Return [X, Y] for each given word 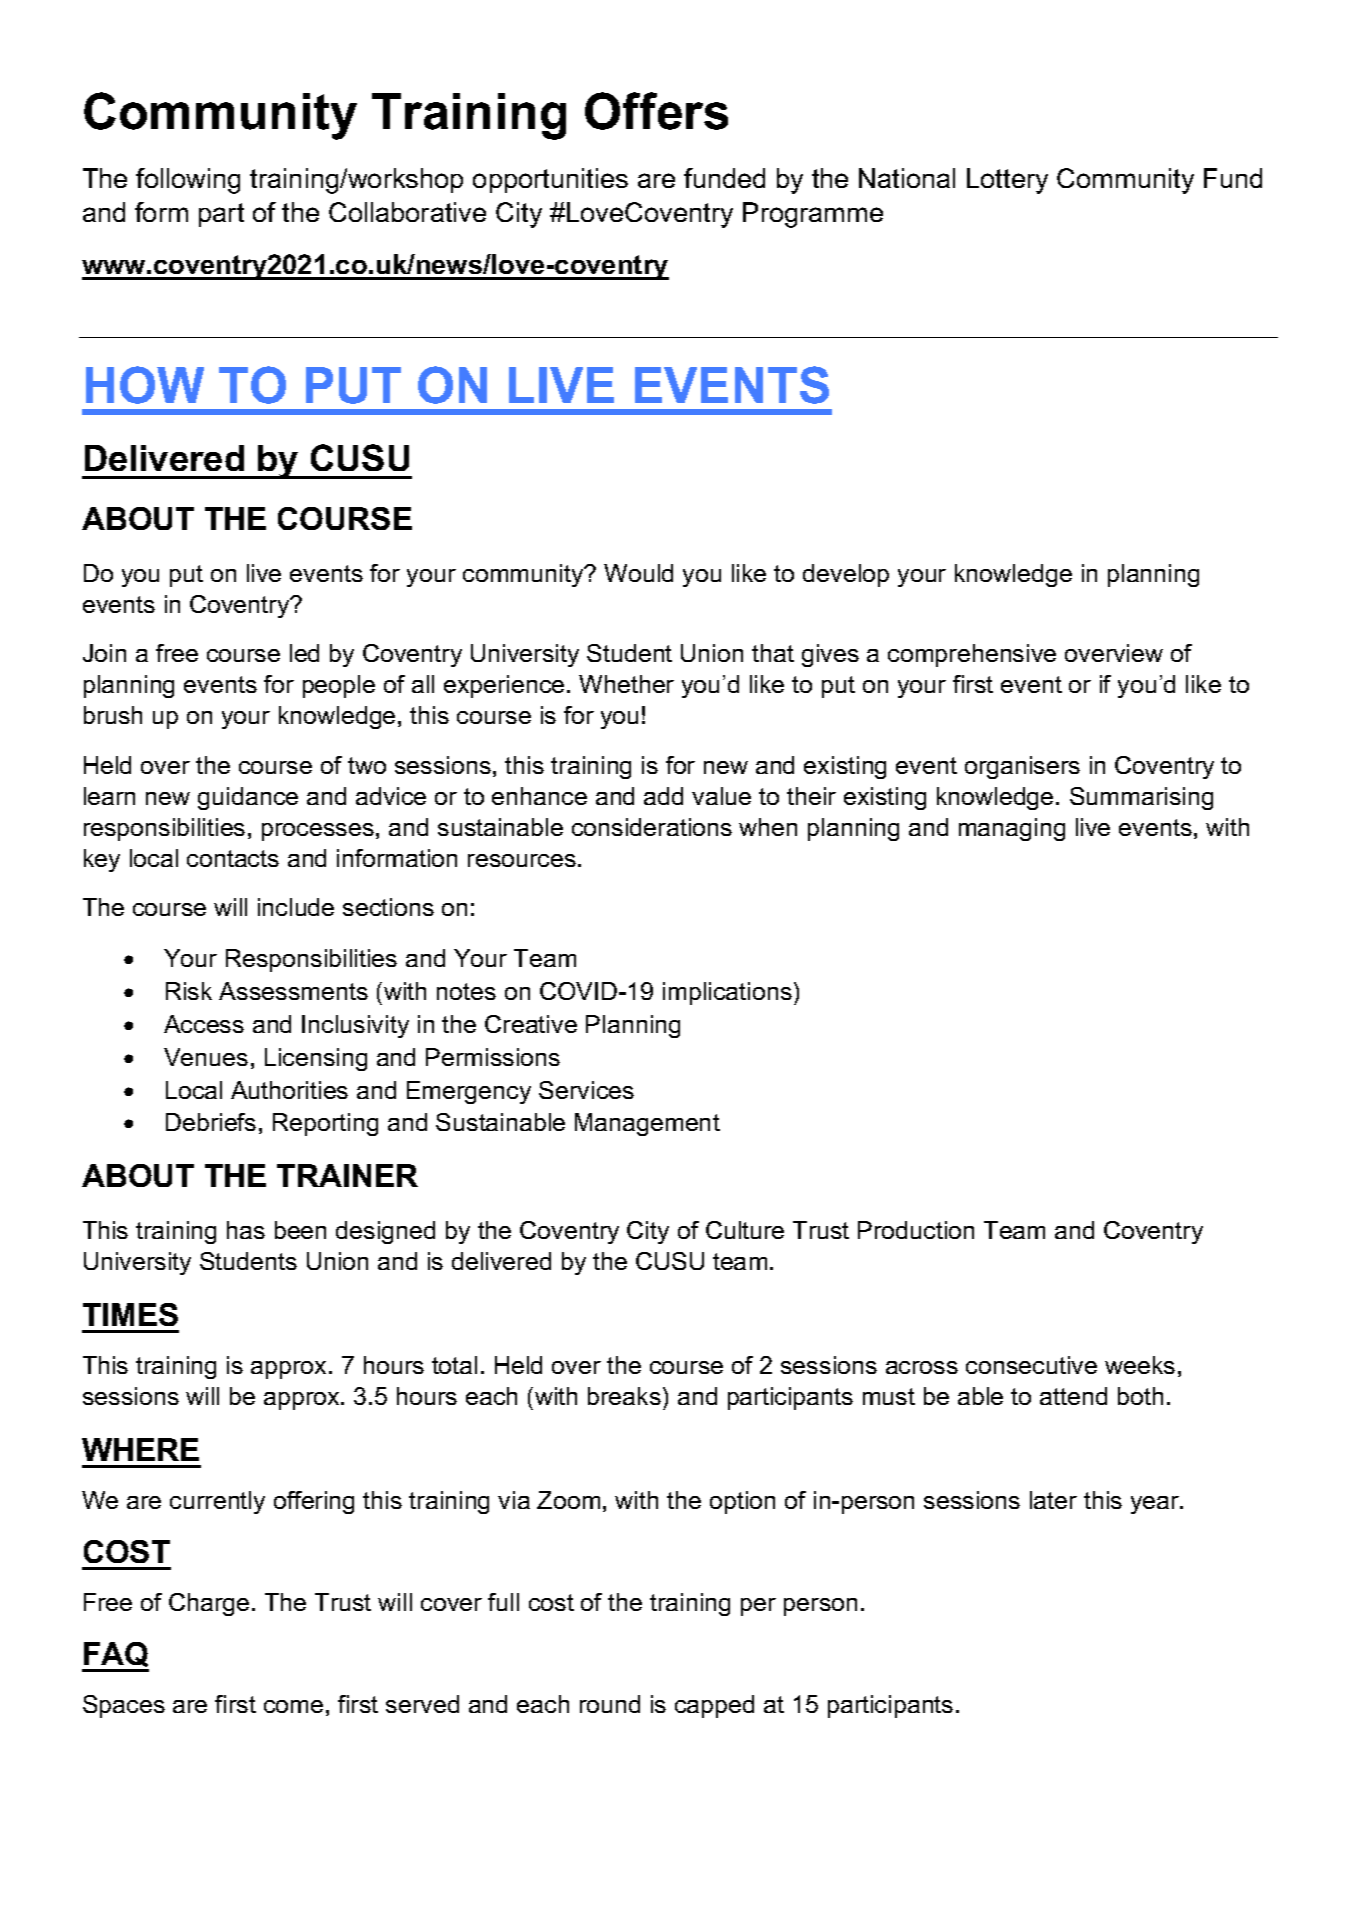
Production [916, 1230]
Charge [209, 1604]
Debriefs [211, 1122]
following [188, 181]
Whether [626, 684]
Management [647, 1124]
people [339, 686]
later [1053, 1500]
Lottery [1007, 181]
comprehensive [972, 655]
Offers [656, 111]
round [610, 1704]
